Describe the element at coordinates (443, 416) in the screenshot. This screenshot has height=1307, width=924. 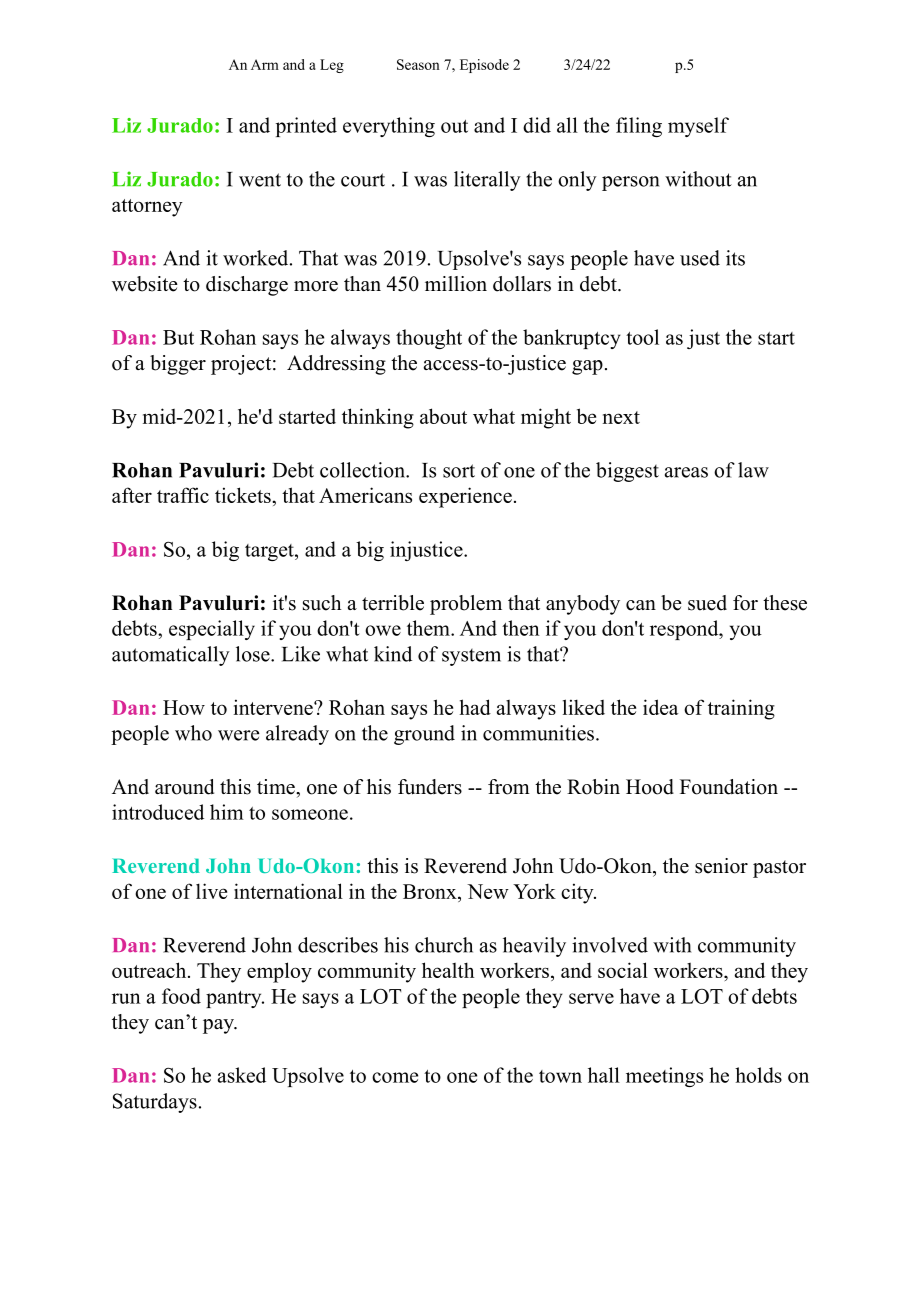
I see `about` at that location.
